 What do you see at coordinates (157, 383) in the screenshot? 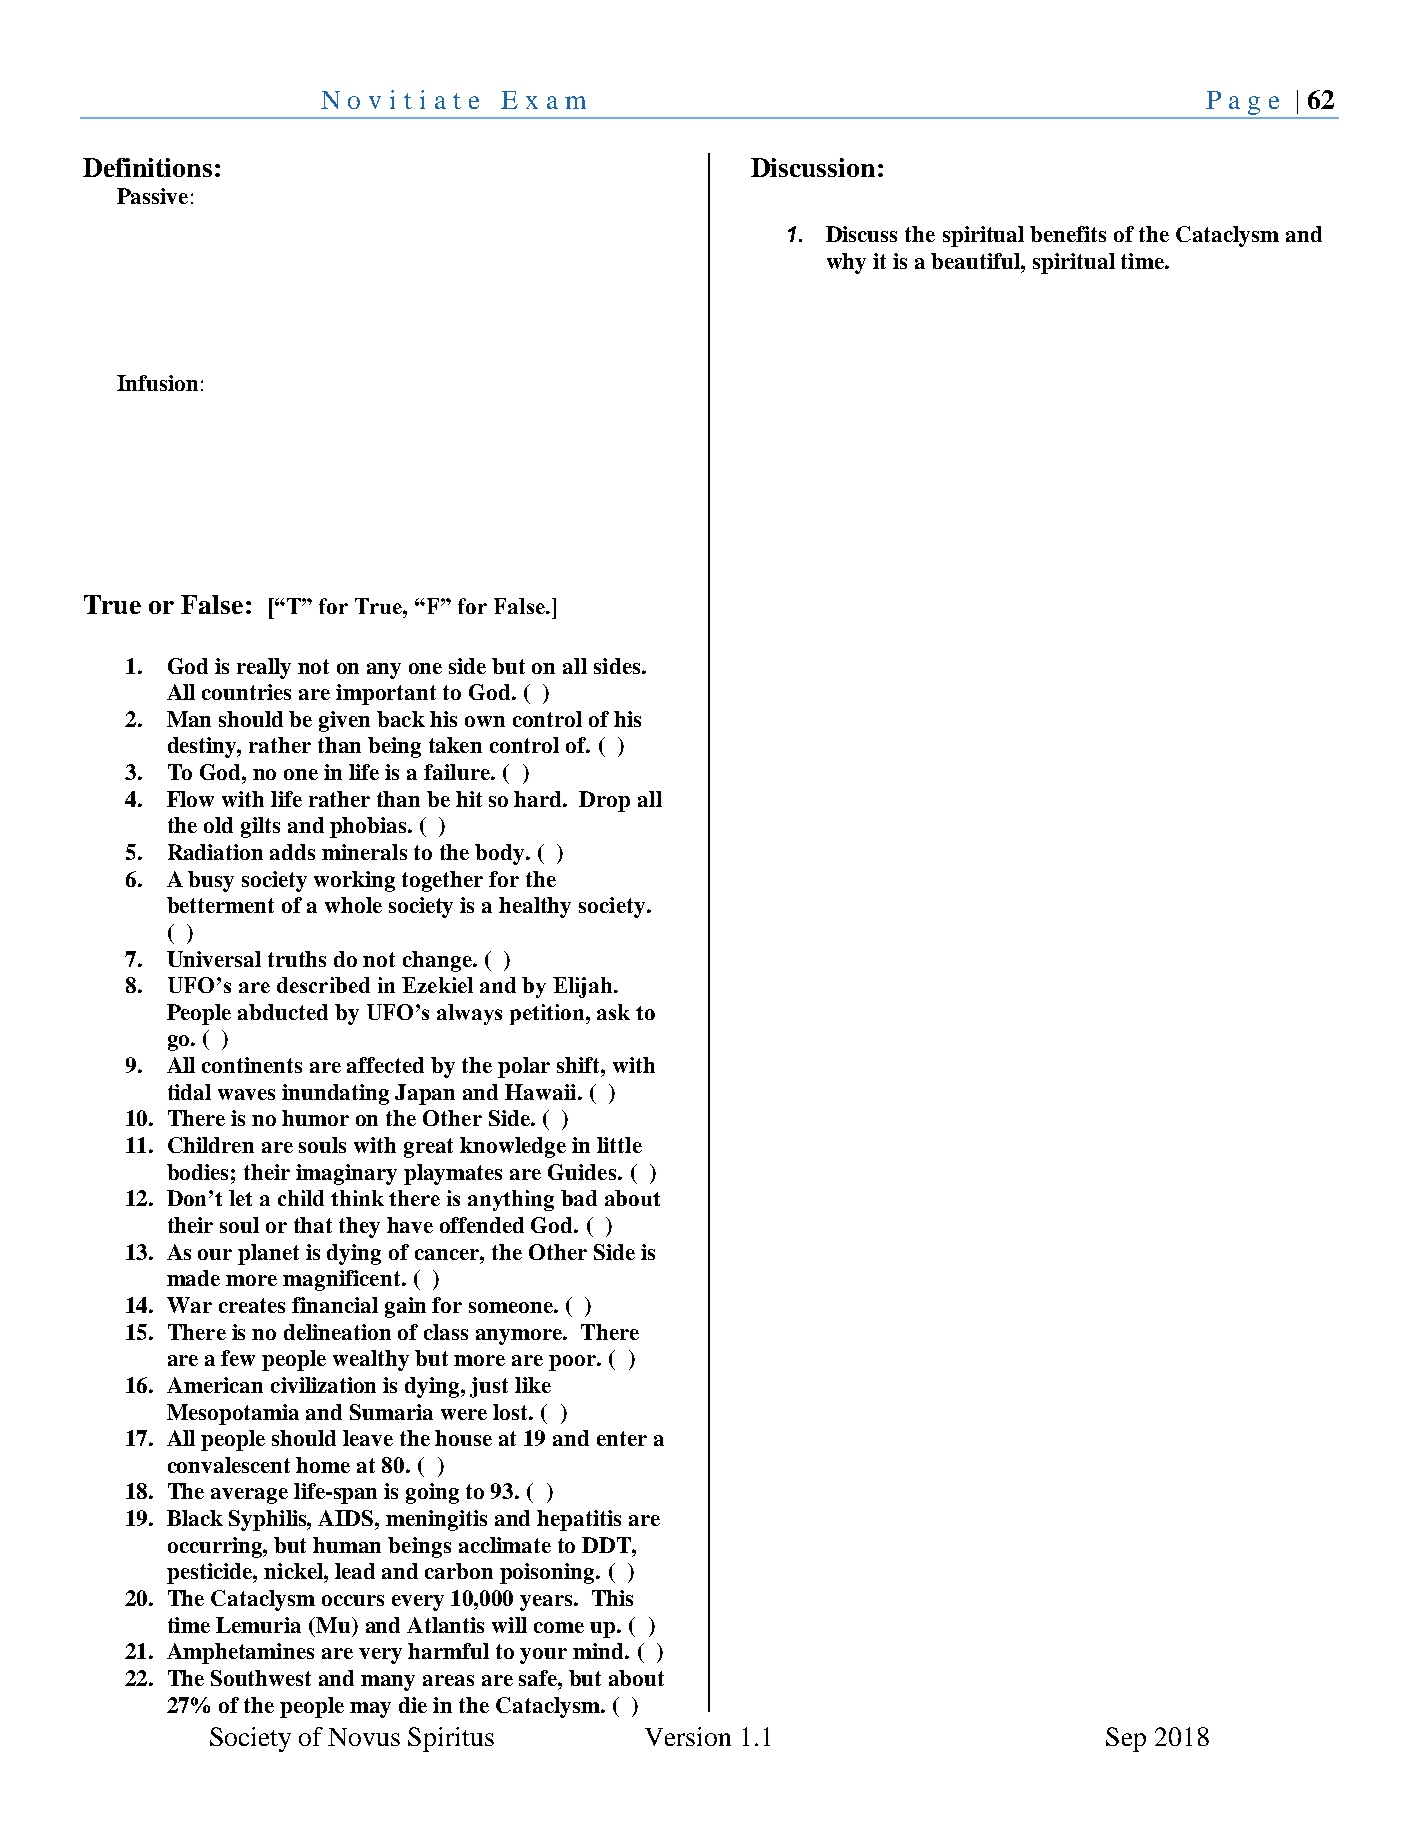
I see `Infusion` at bounding box center [157, 383].
